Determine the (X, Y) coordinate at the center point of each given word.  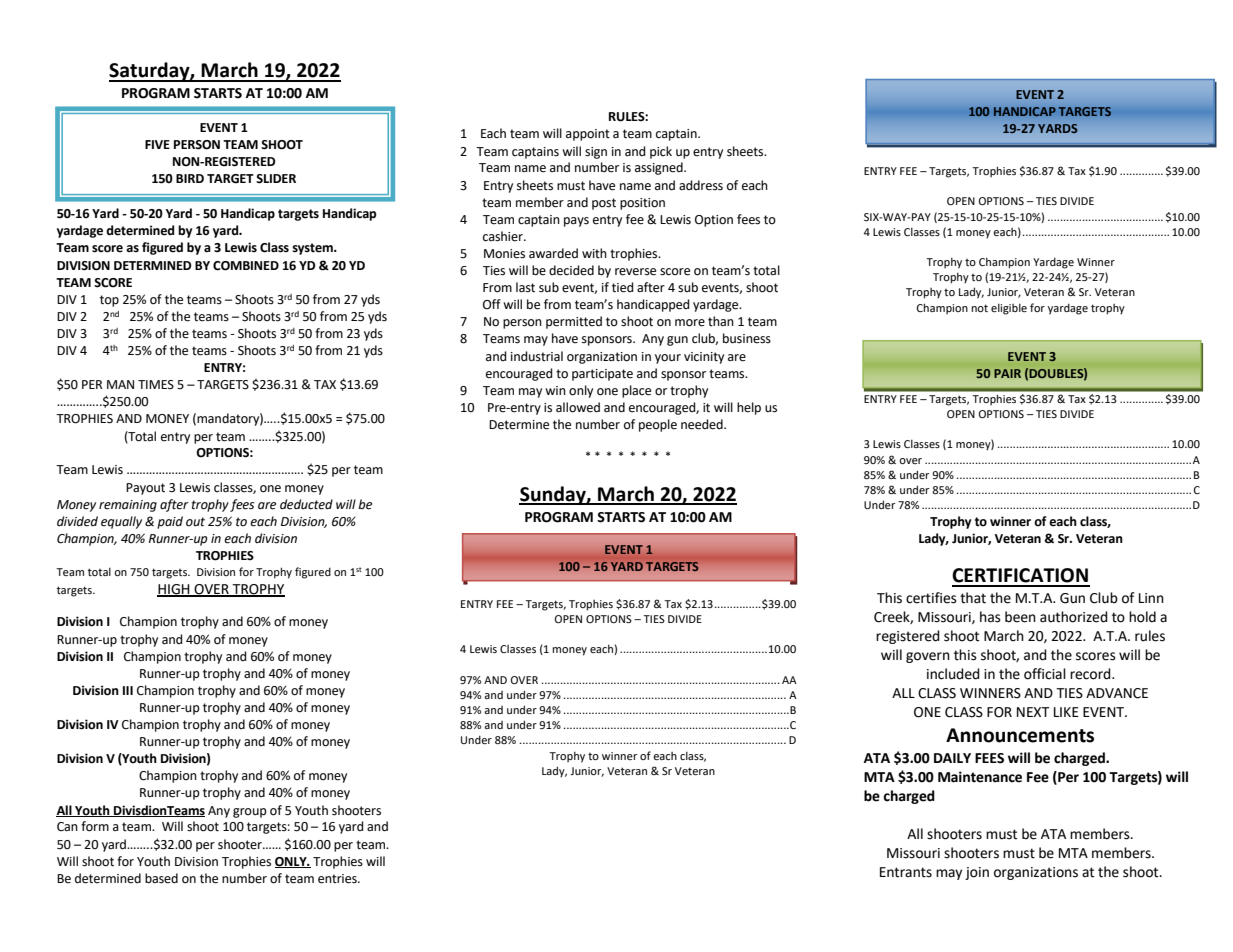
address (701, 185)
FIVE (157, 144)
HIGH (174, 590)
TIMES (156, 385)
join (977, 873)
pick (661, 152)
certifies (931, 598)
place (636, 391)
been (1020, 617)
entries (338, 879)
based (161, 878)
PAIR (1007, 373)
